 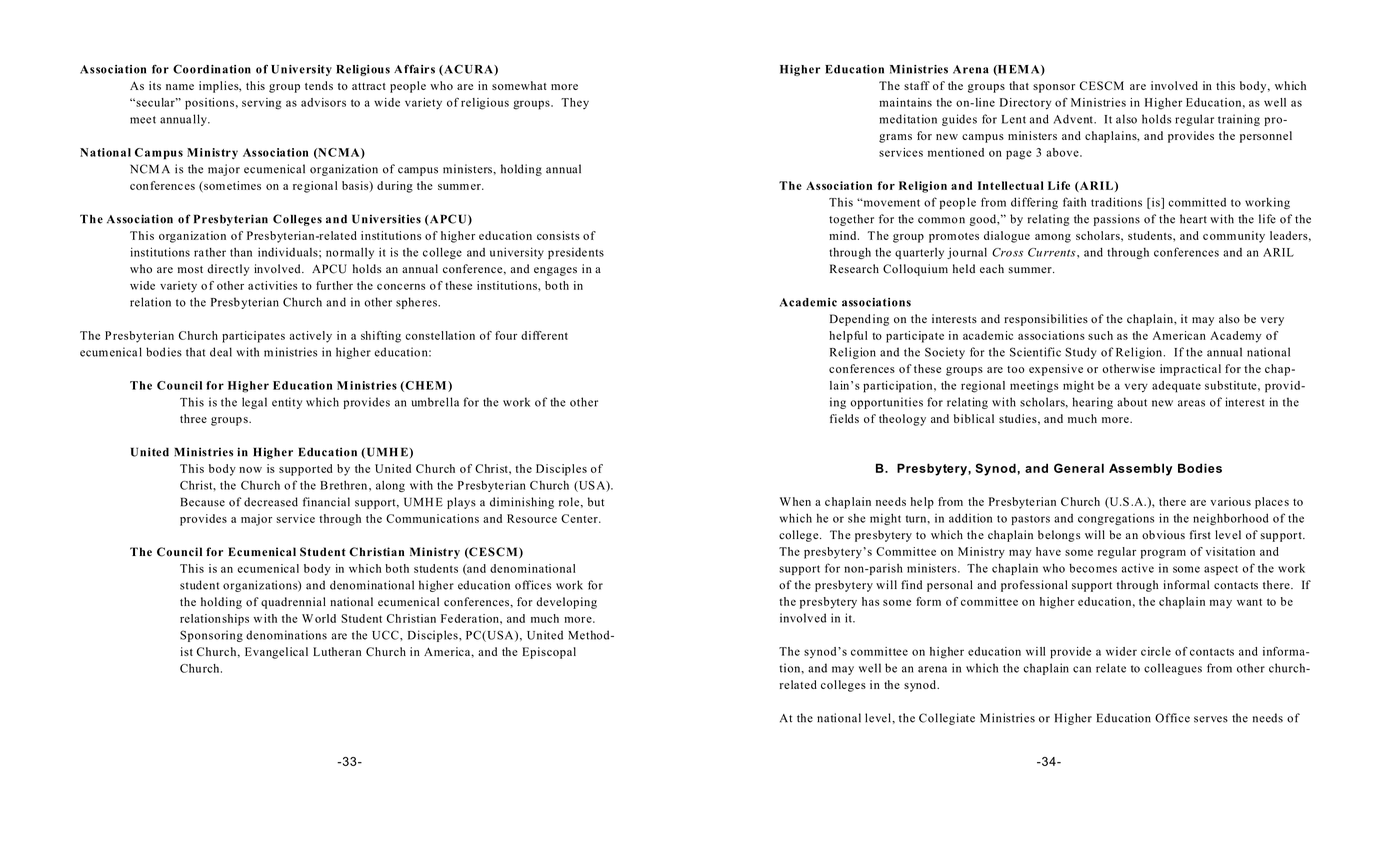 What do you see at coordinates (386, 219) in the image?
I see `Universities` at bounding box center [386, 219].
